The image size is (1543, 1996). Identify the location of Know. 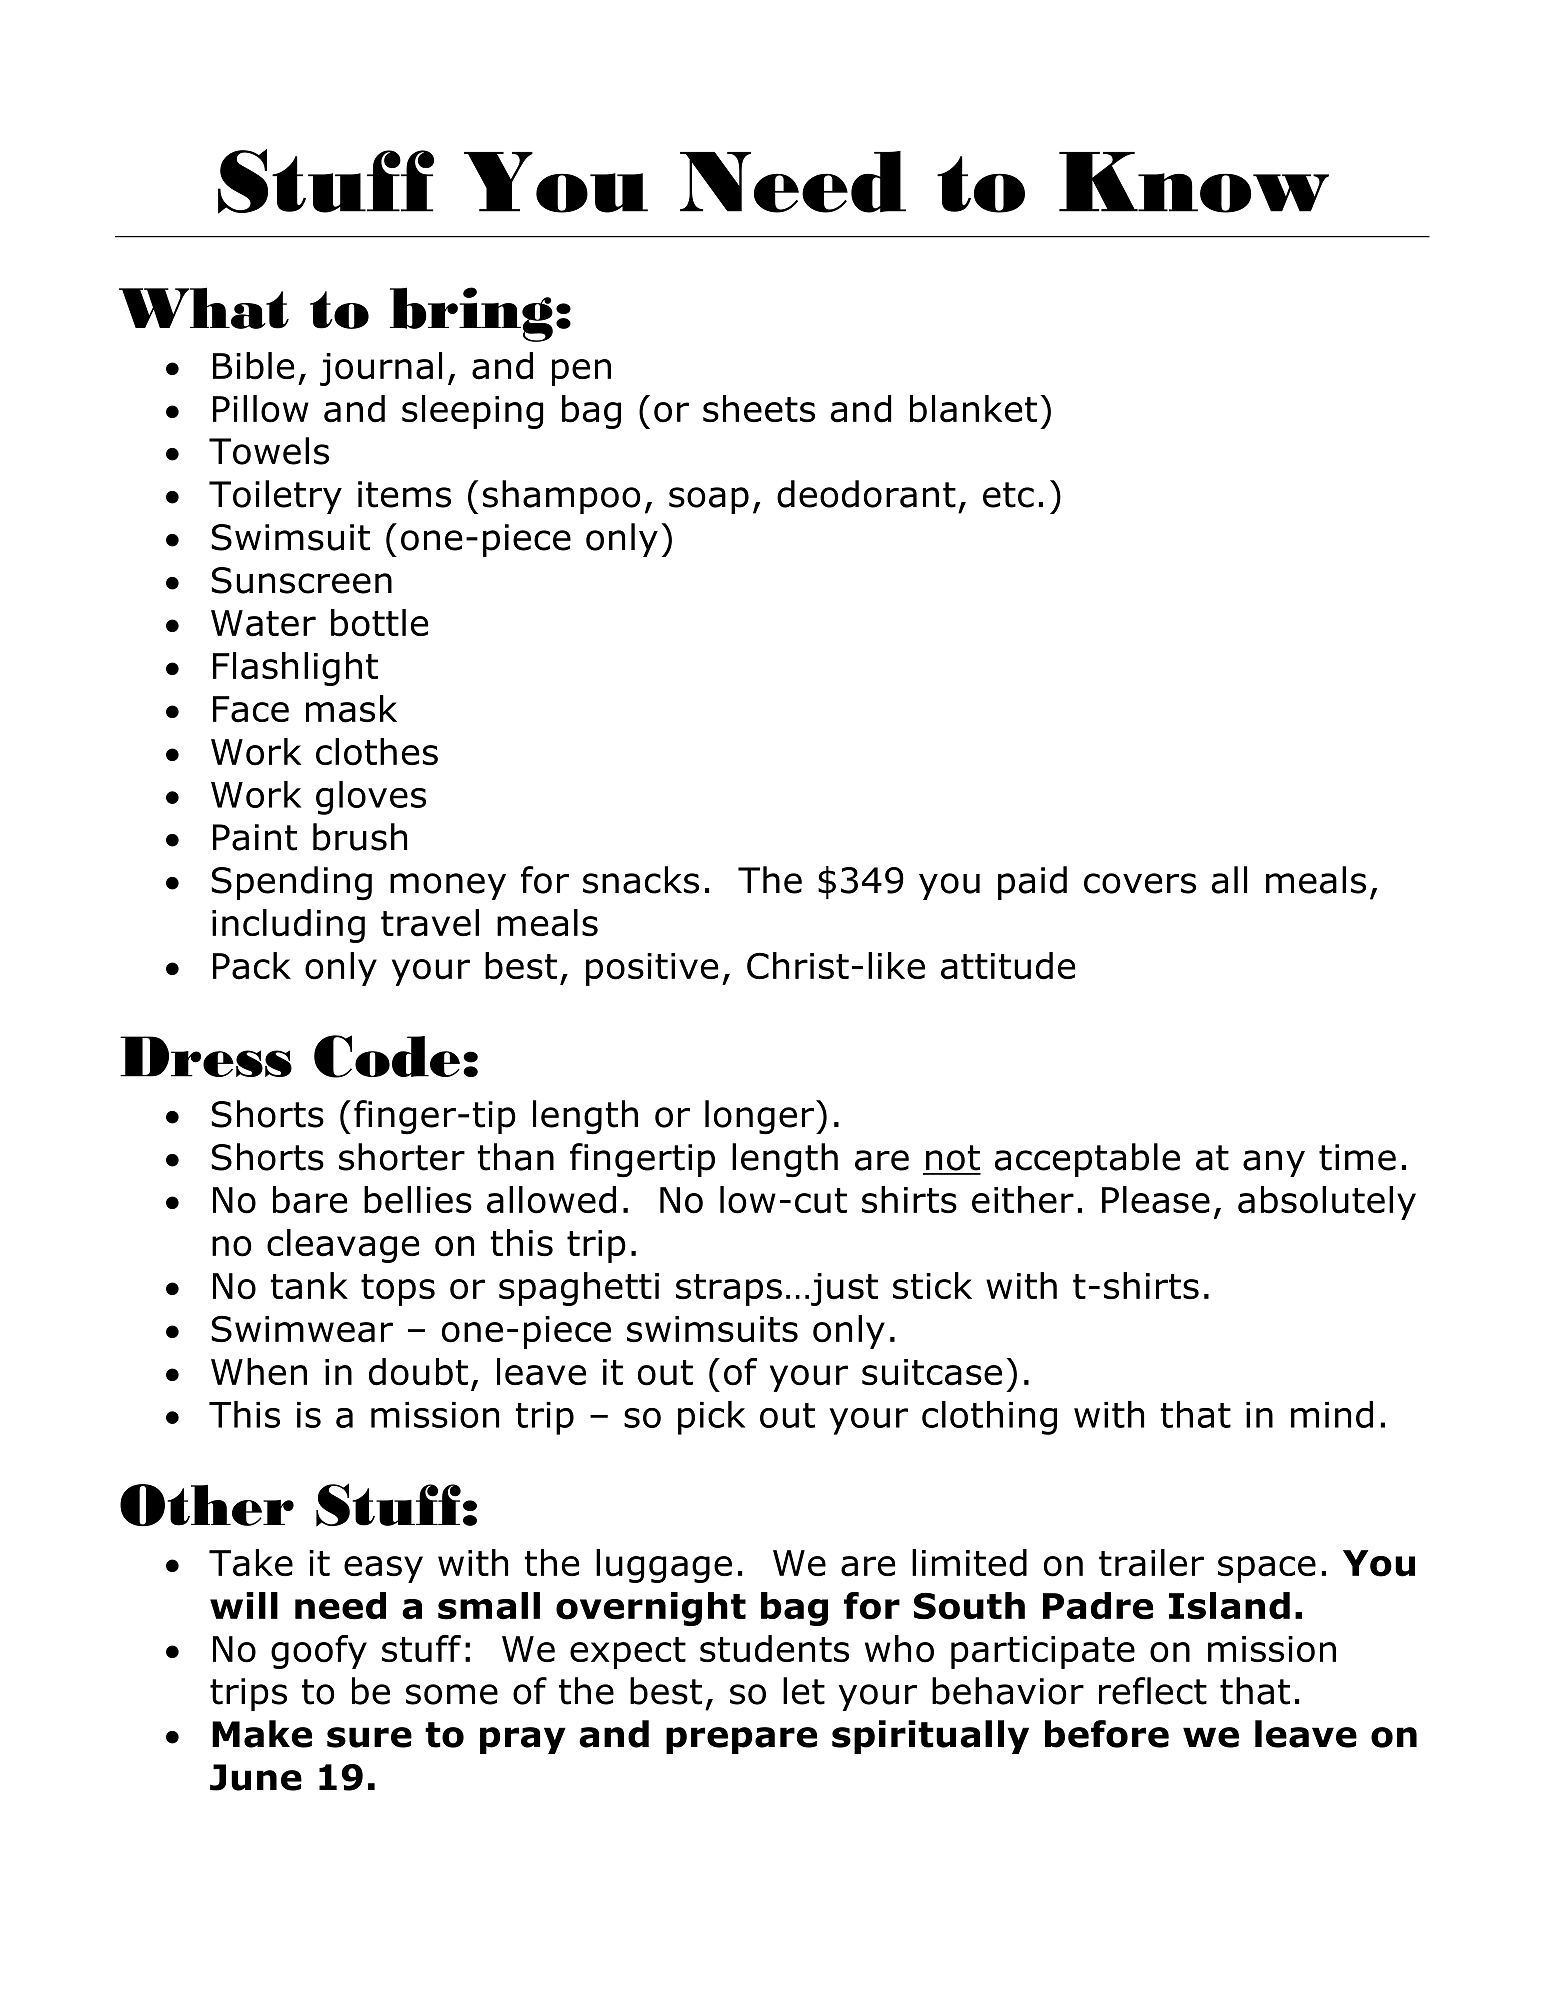
(1194, 182).
